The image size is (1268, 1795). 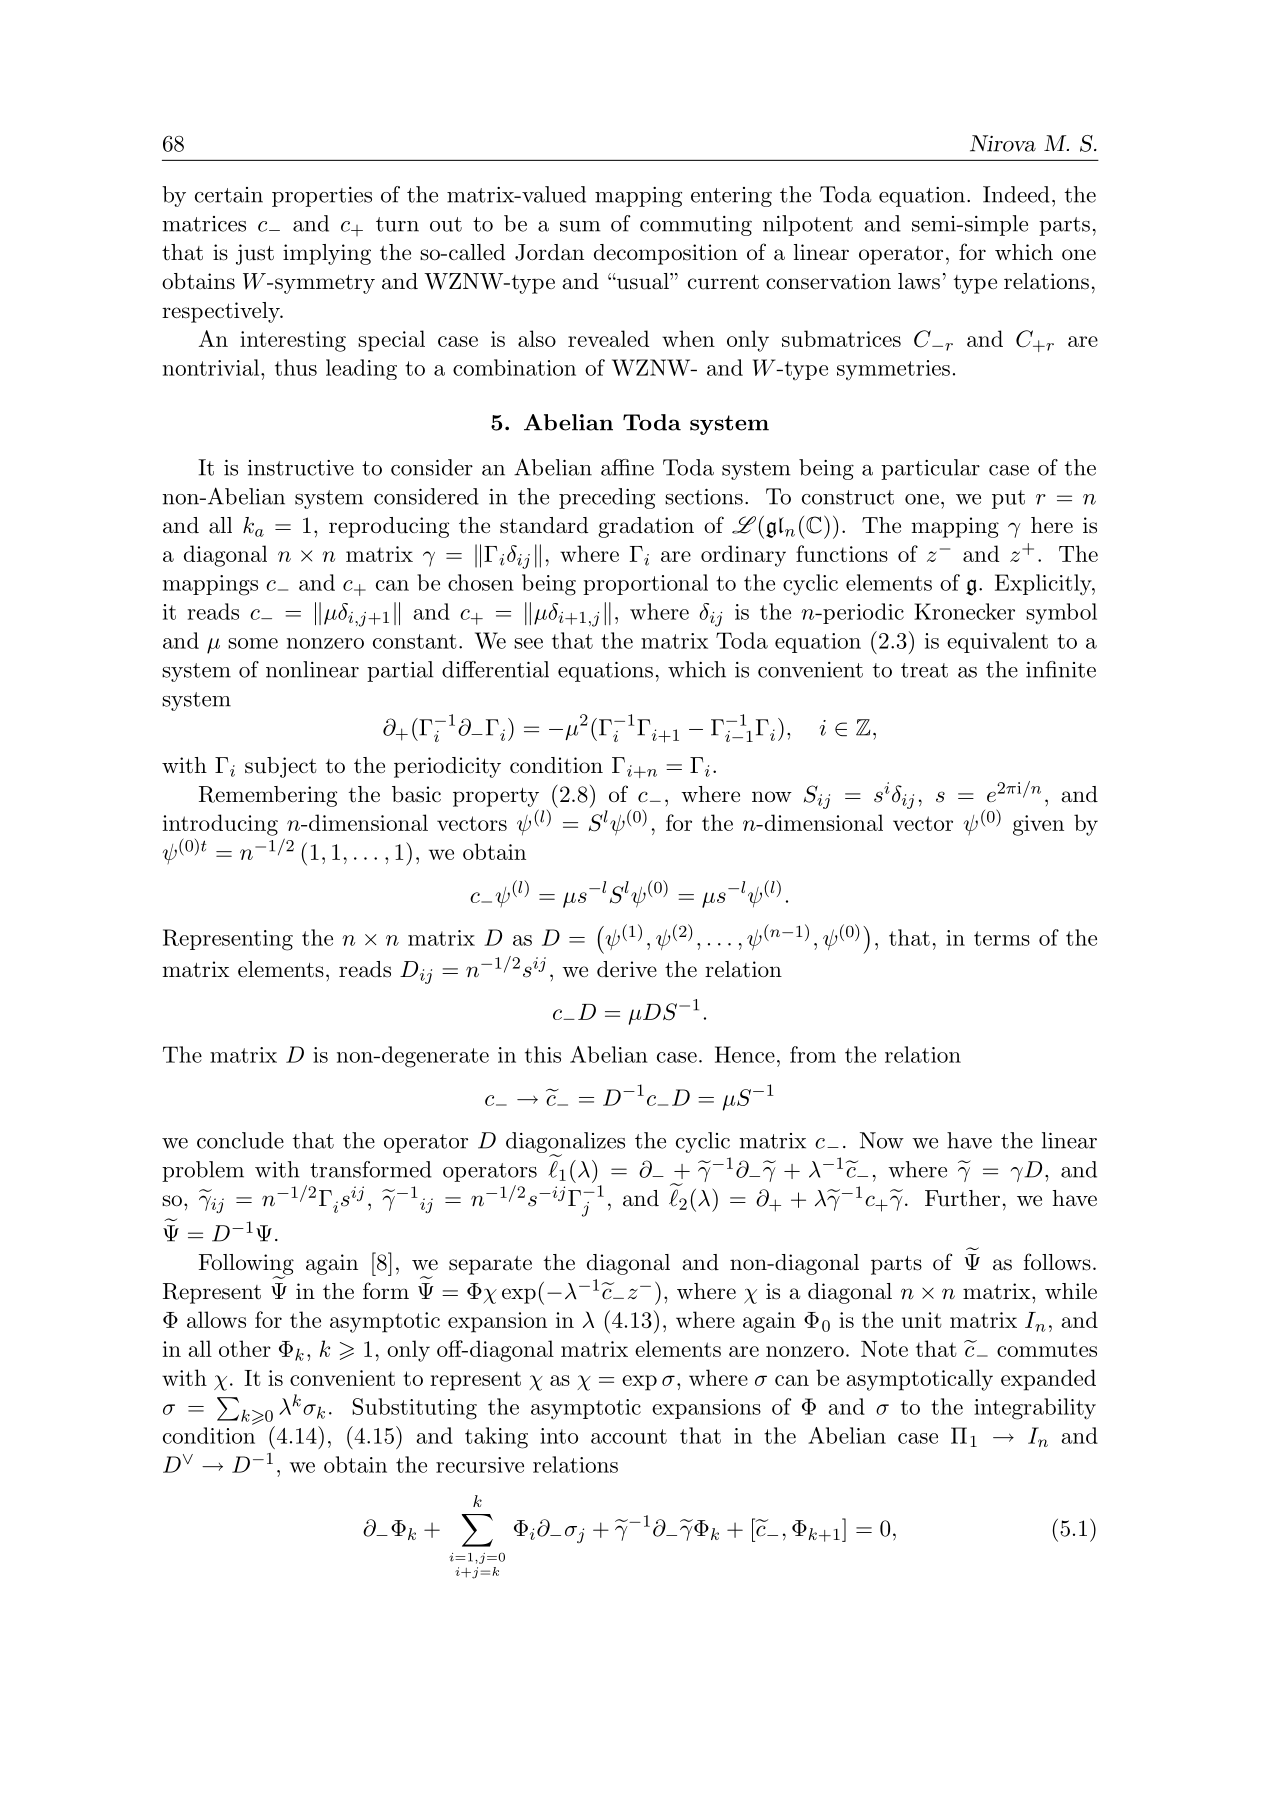 What do you see at coordinates (268, 796) in the screenshot?
I see `Remembering` at bounding box center [268, 796].
